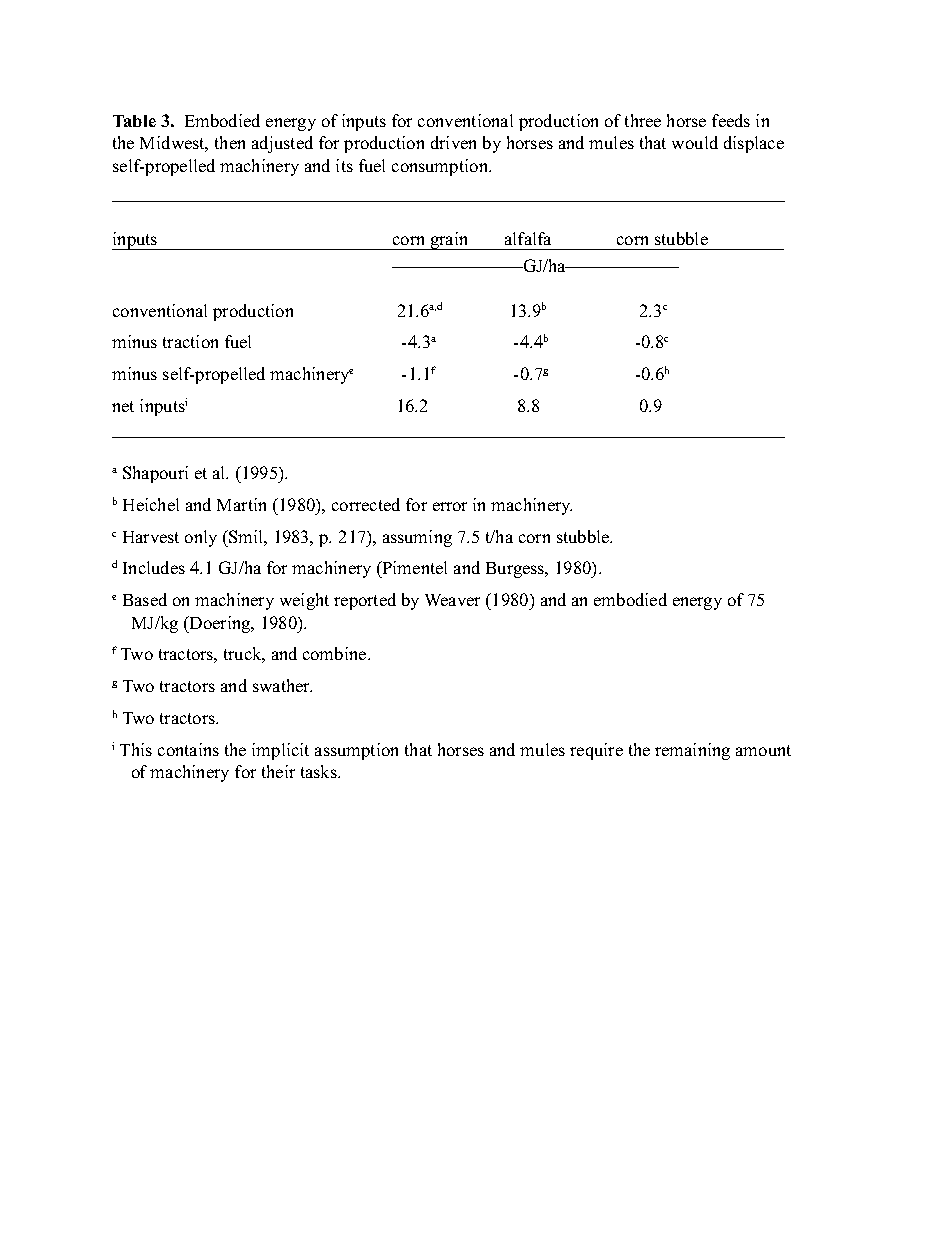 The width and height of the page is (952, 1233). I want to click on error, so click(450, 506).
